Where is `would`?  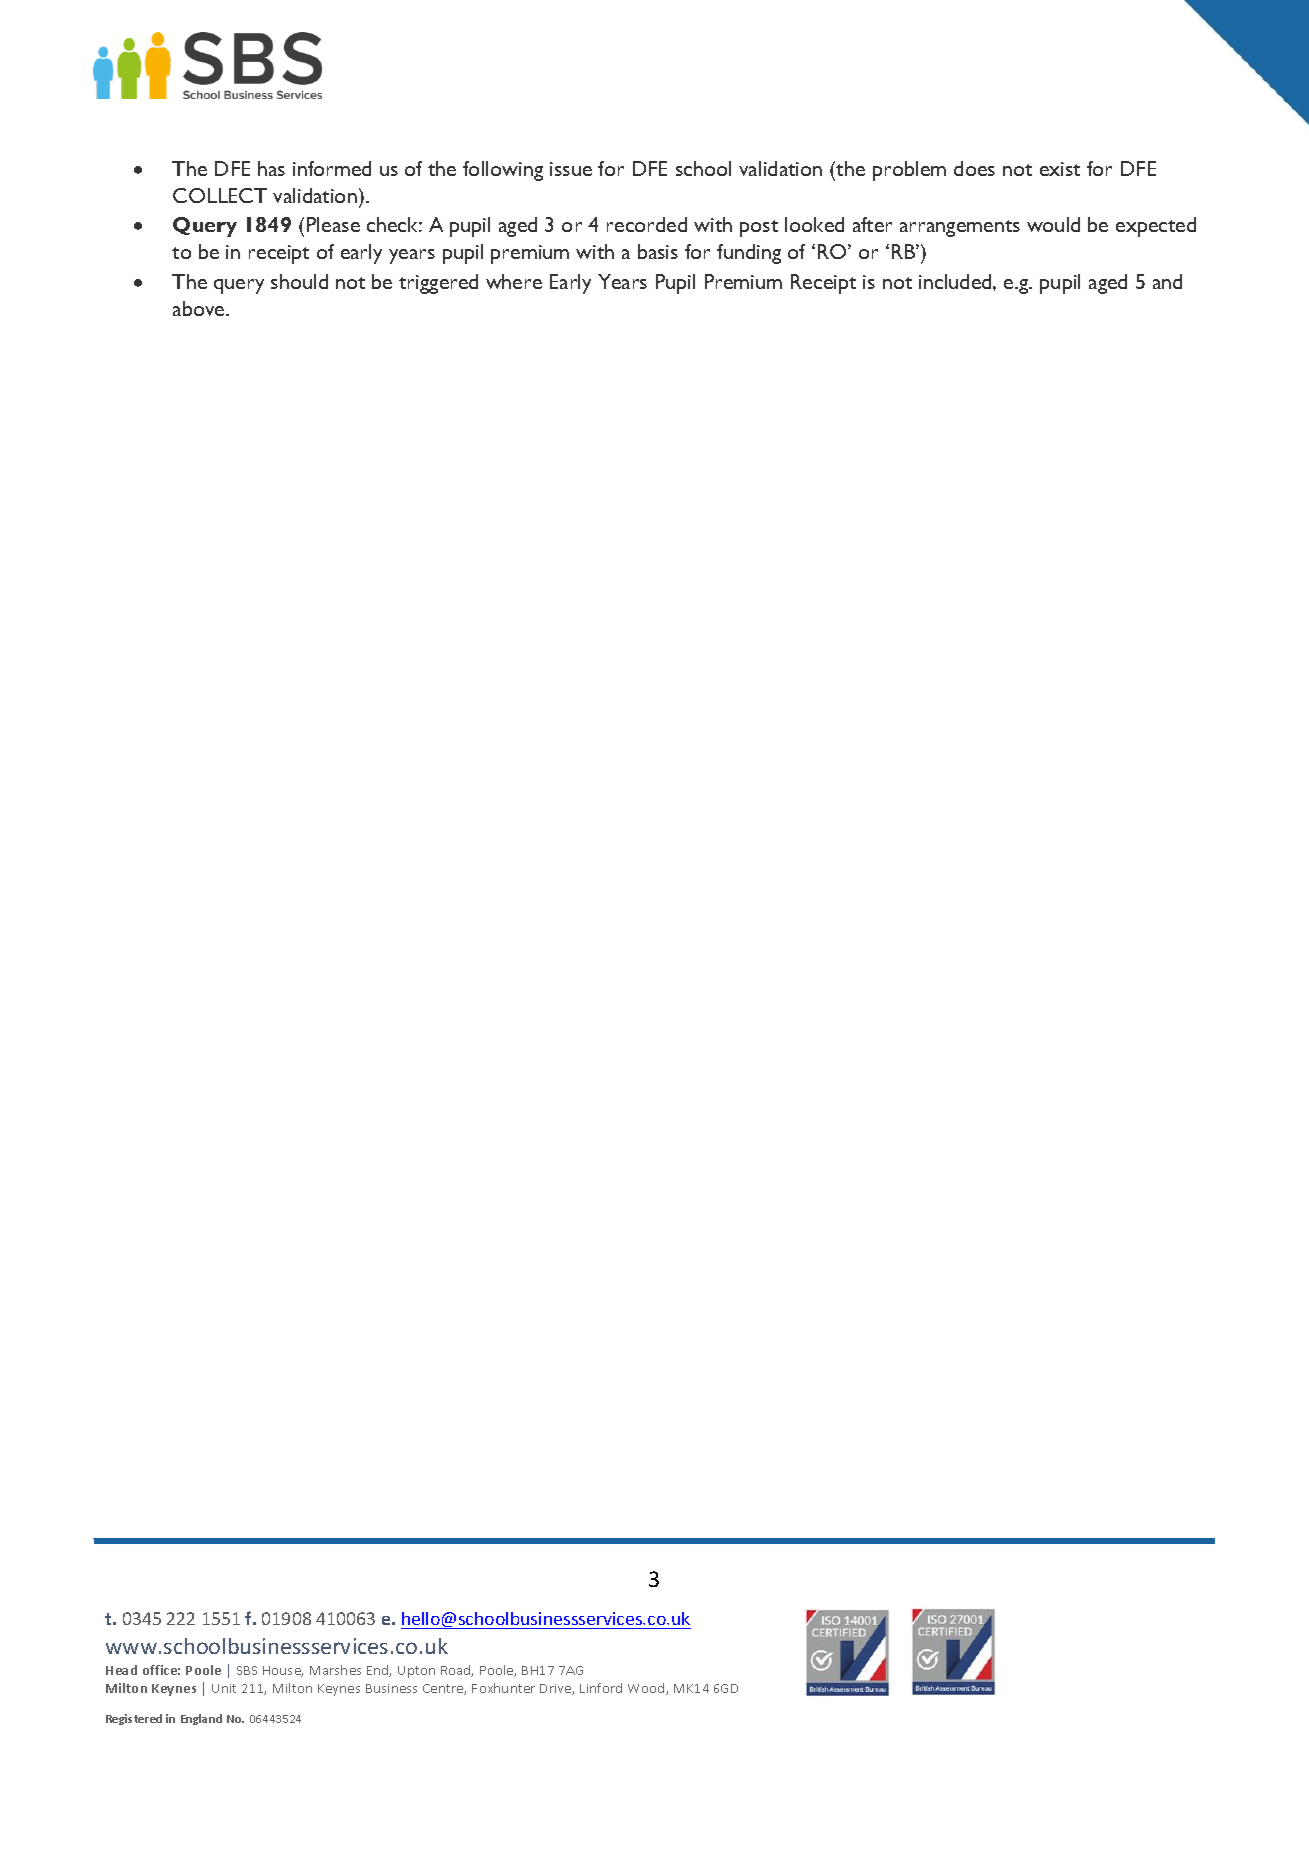 would is located at coordinates (1053, 224).
